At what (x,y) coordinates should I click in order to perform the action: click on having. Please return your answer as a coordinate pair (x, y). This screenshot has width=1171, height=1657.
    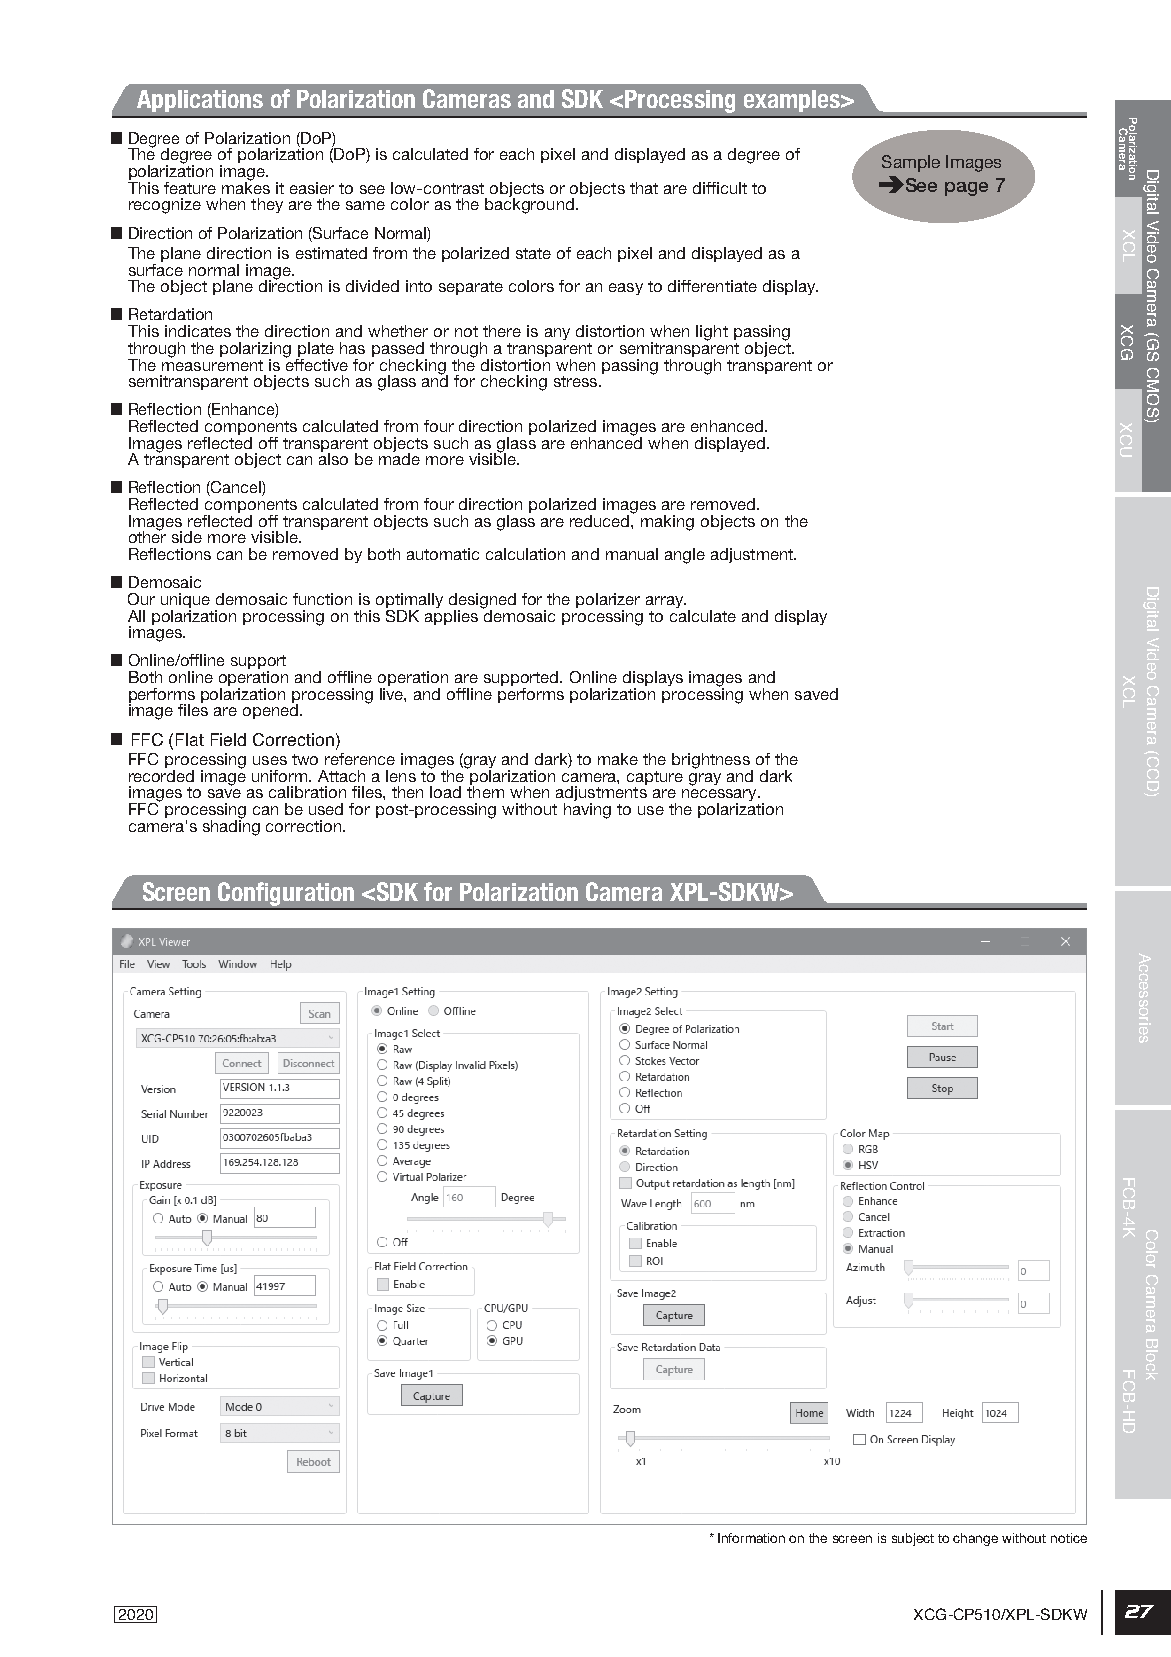
    Looking at the image, I should click on (587, 811).
